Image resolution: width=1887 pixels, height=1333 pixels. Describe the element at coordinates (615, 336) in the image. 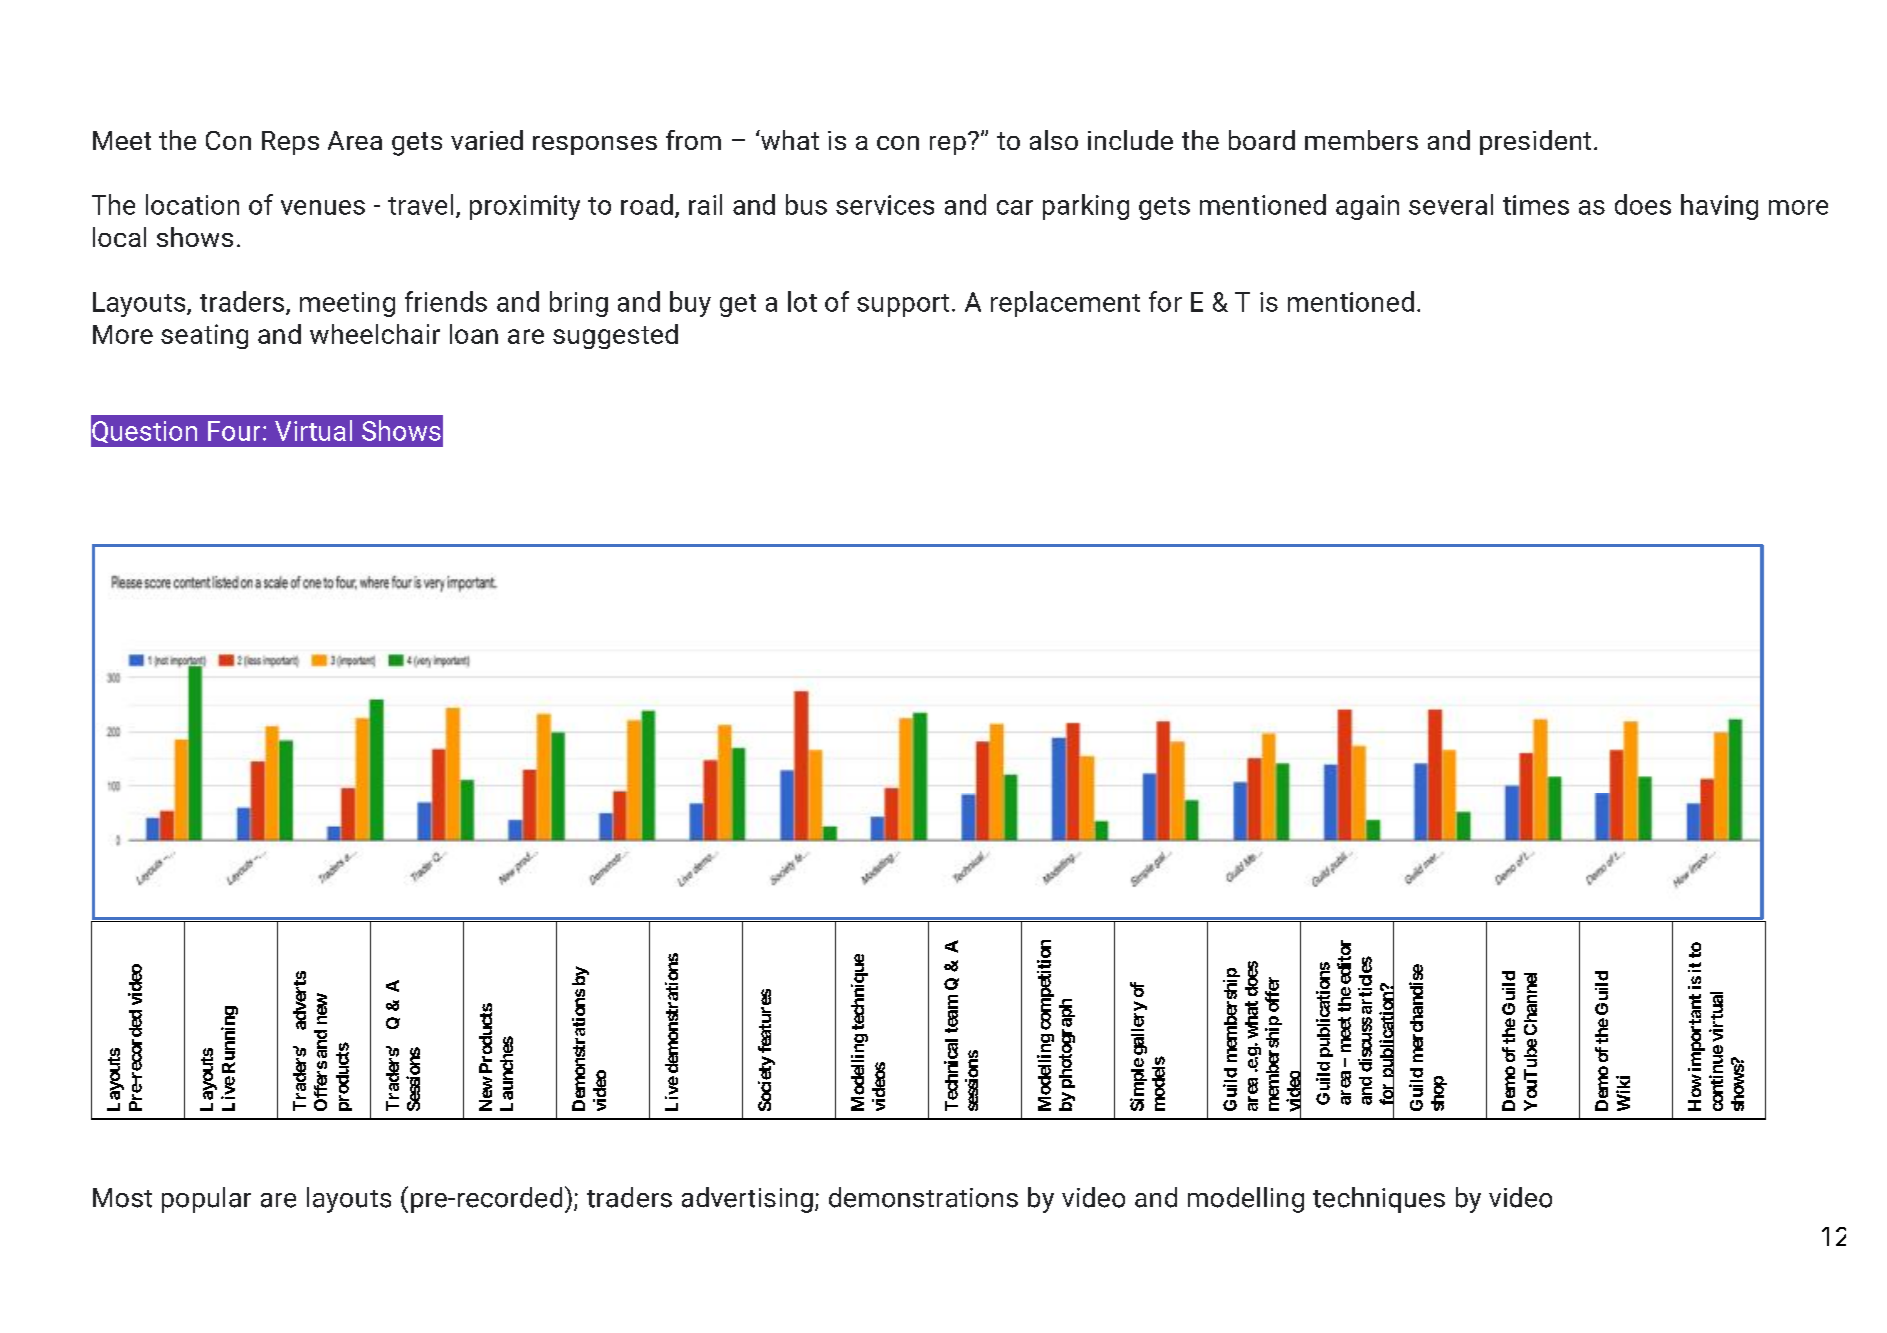

I see `suggested` at that location.
